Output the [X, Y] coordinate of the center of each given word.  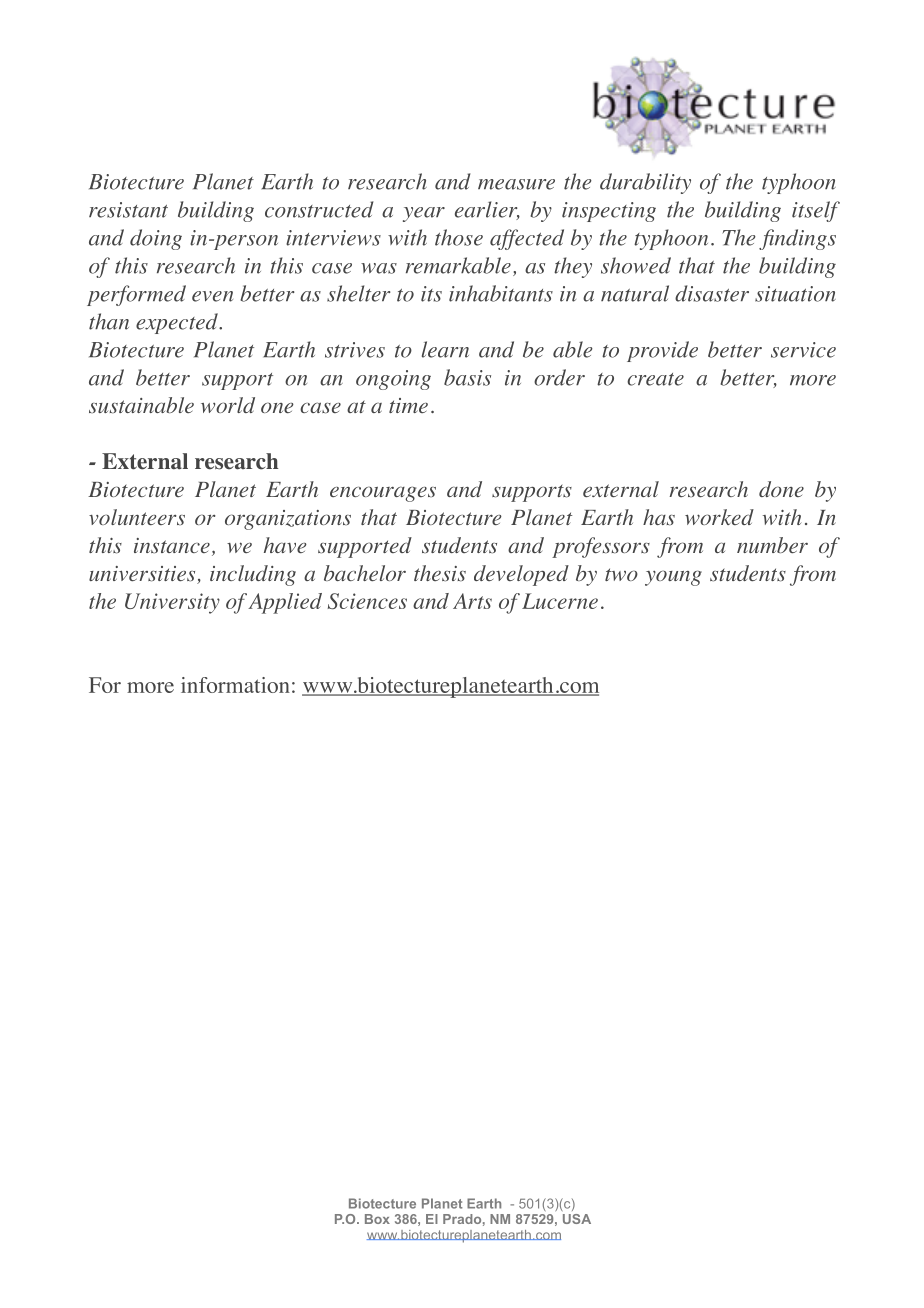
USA [577, 1219]
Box [377, 1219]
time [408, 405]
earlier [487, 210]
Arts [472, 601]
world [228, 405]
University [172, 603]
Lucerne [560, 601]
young [673, 578]
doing [156, 239]
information [235, 685]
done [781, 489]
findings [797, 239]
